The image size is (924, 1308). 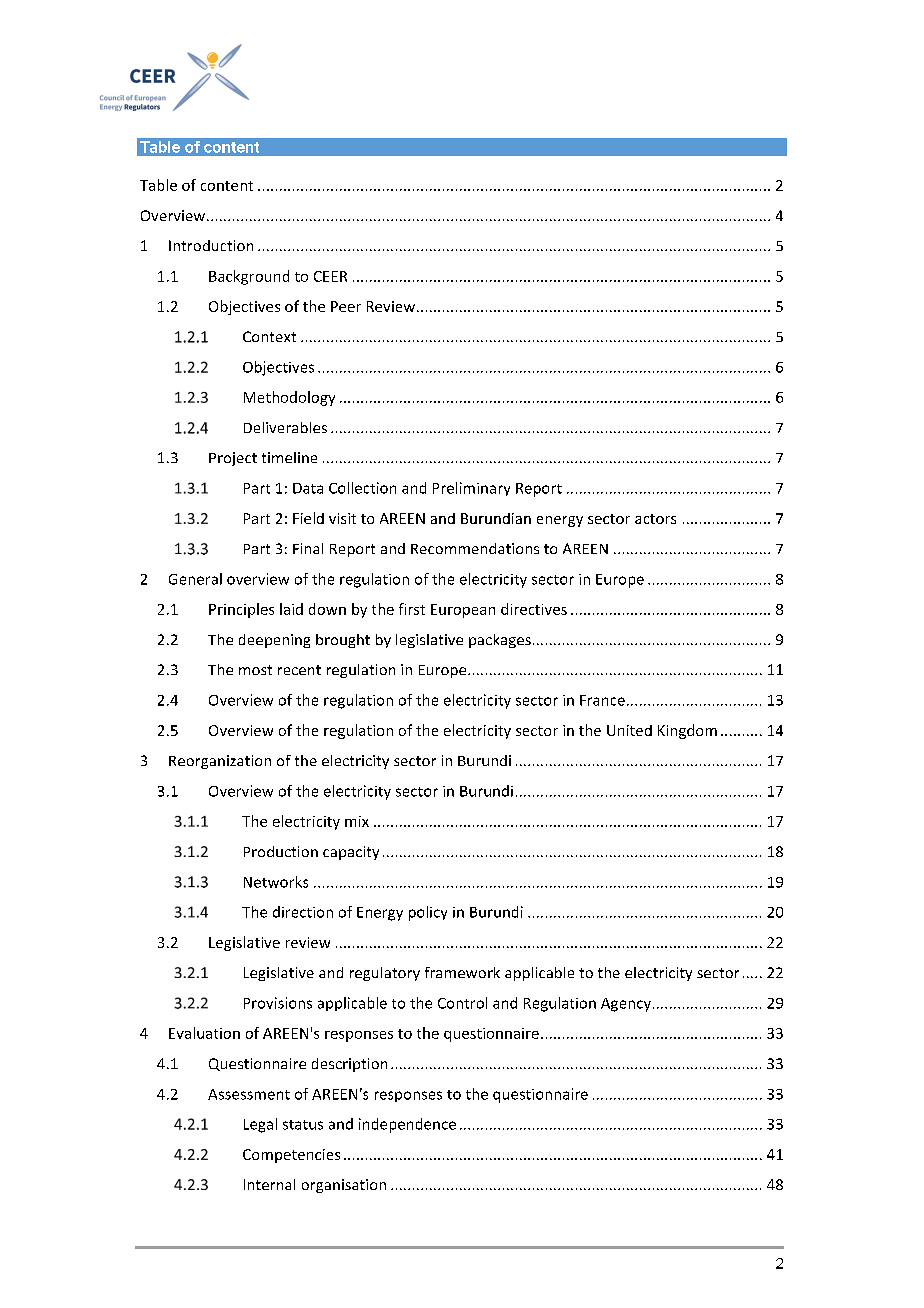 What do you see at coordinates (276, 882) in the screenshot?
I see `Networks` at bounding box center [276, 882].
